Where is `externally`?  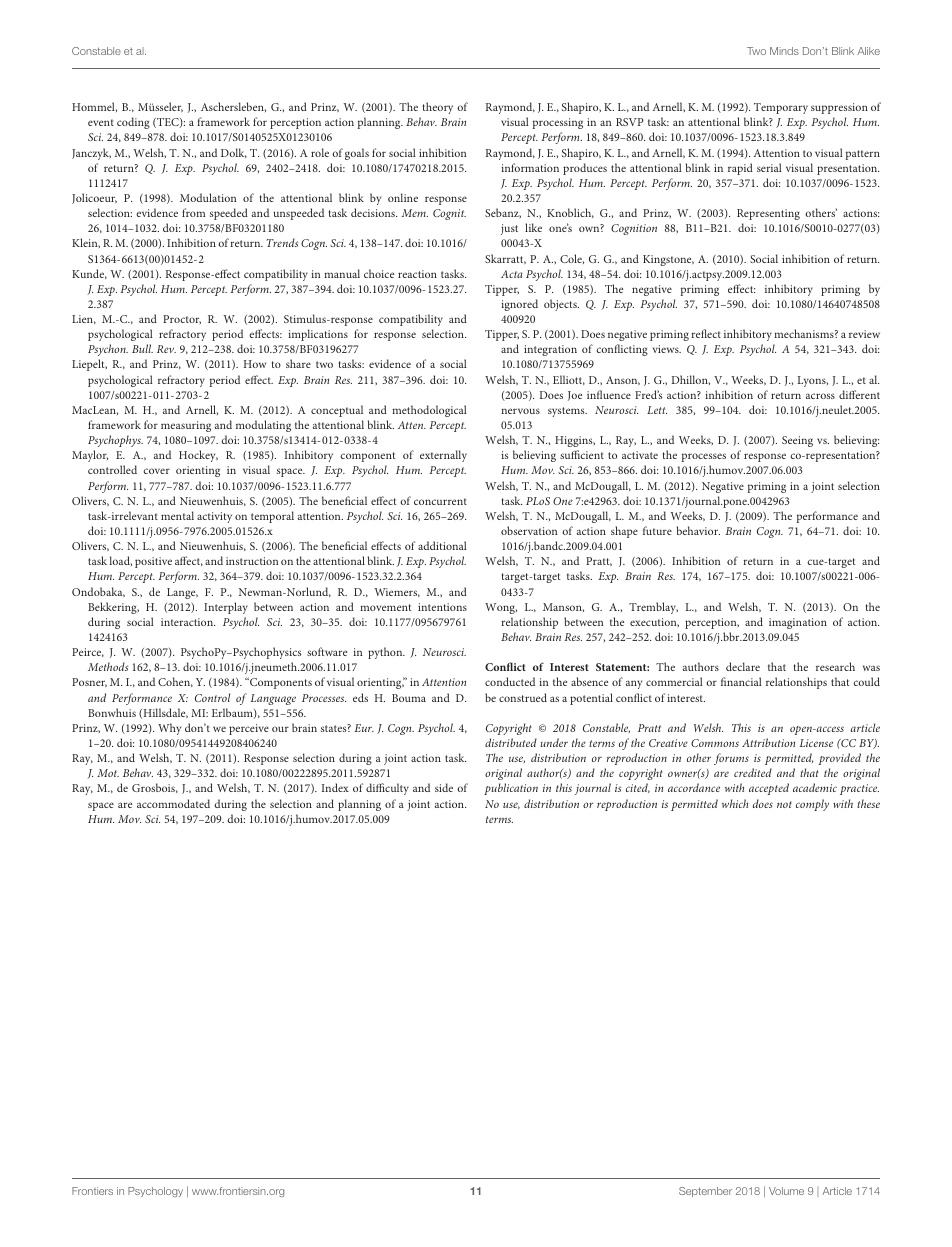 externally is located at coordinates (443, 456).
